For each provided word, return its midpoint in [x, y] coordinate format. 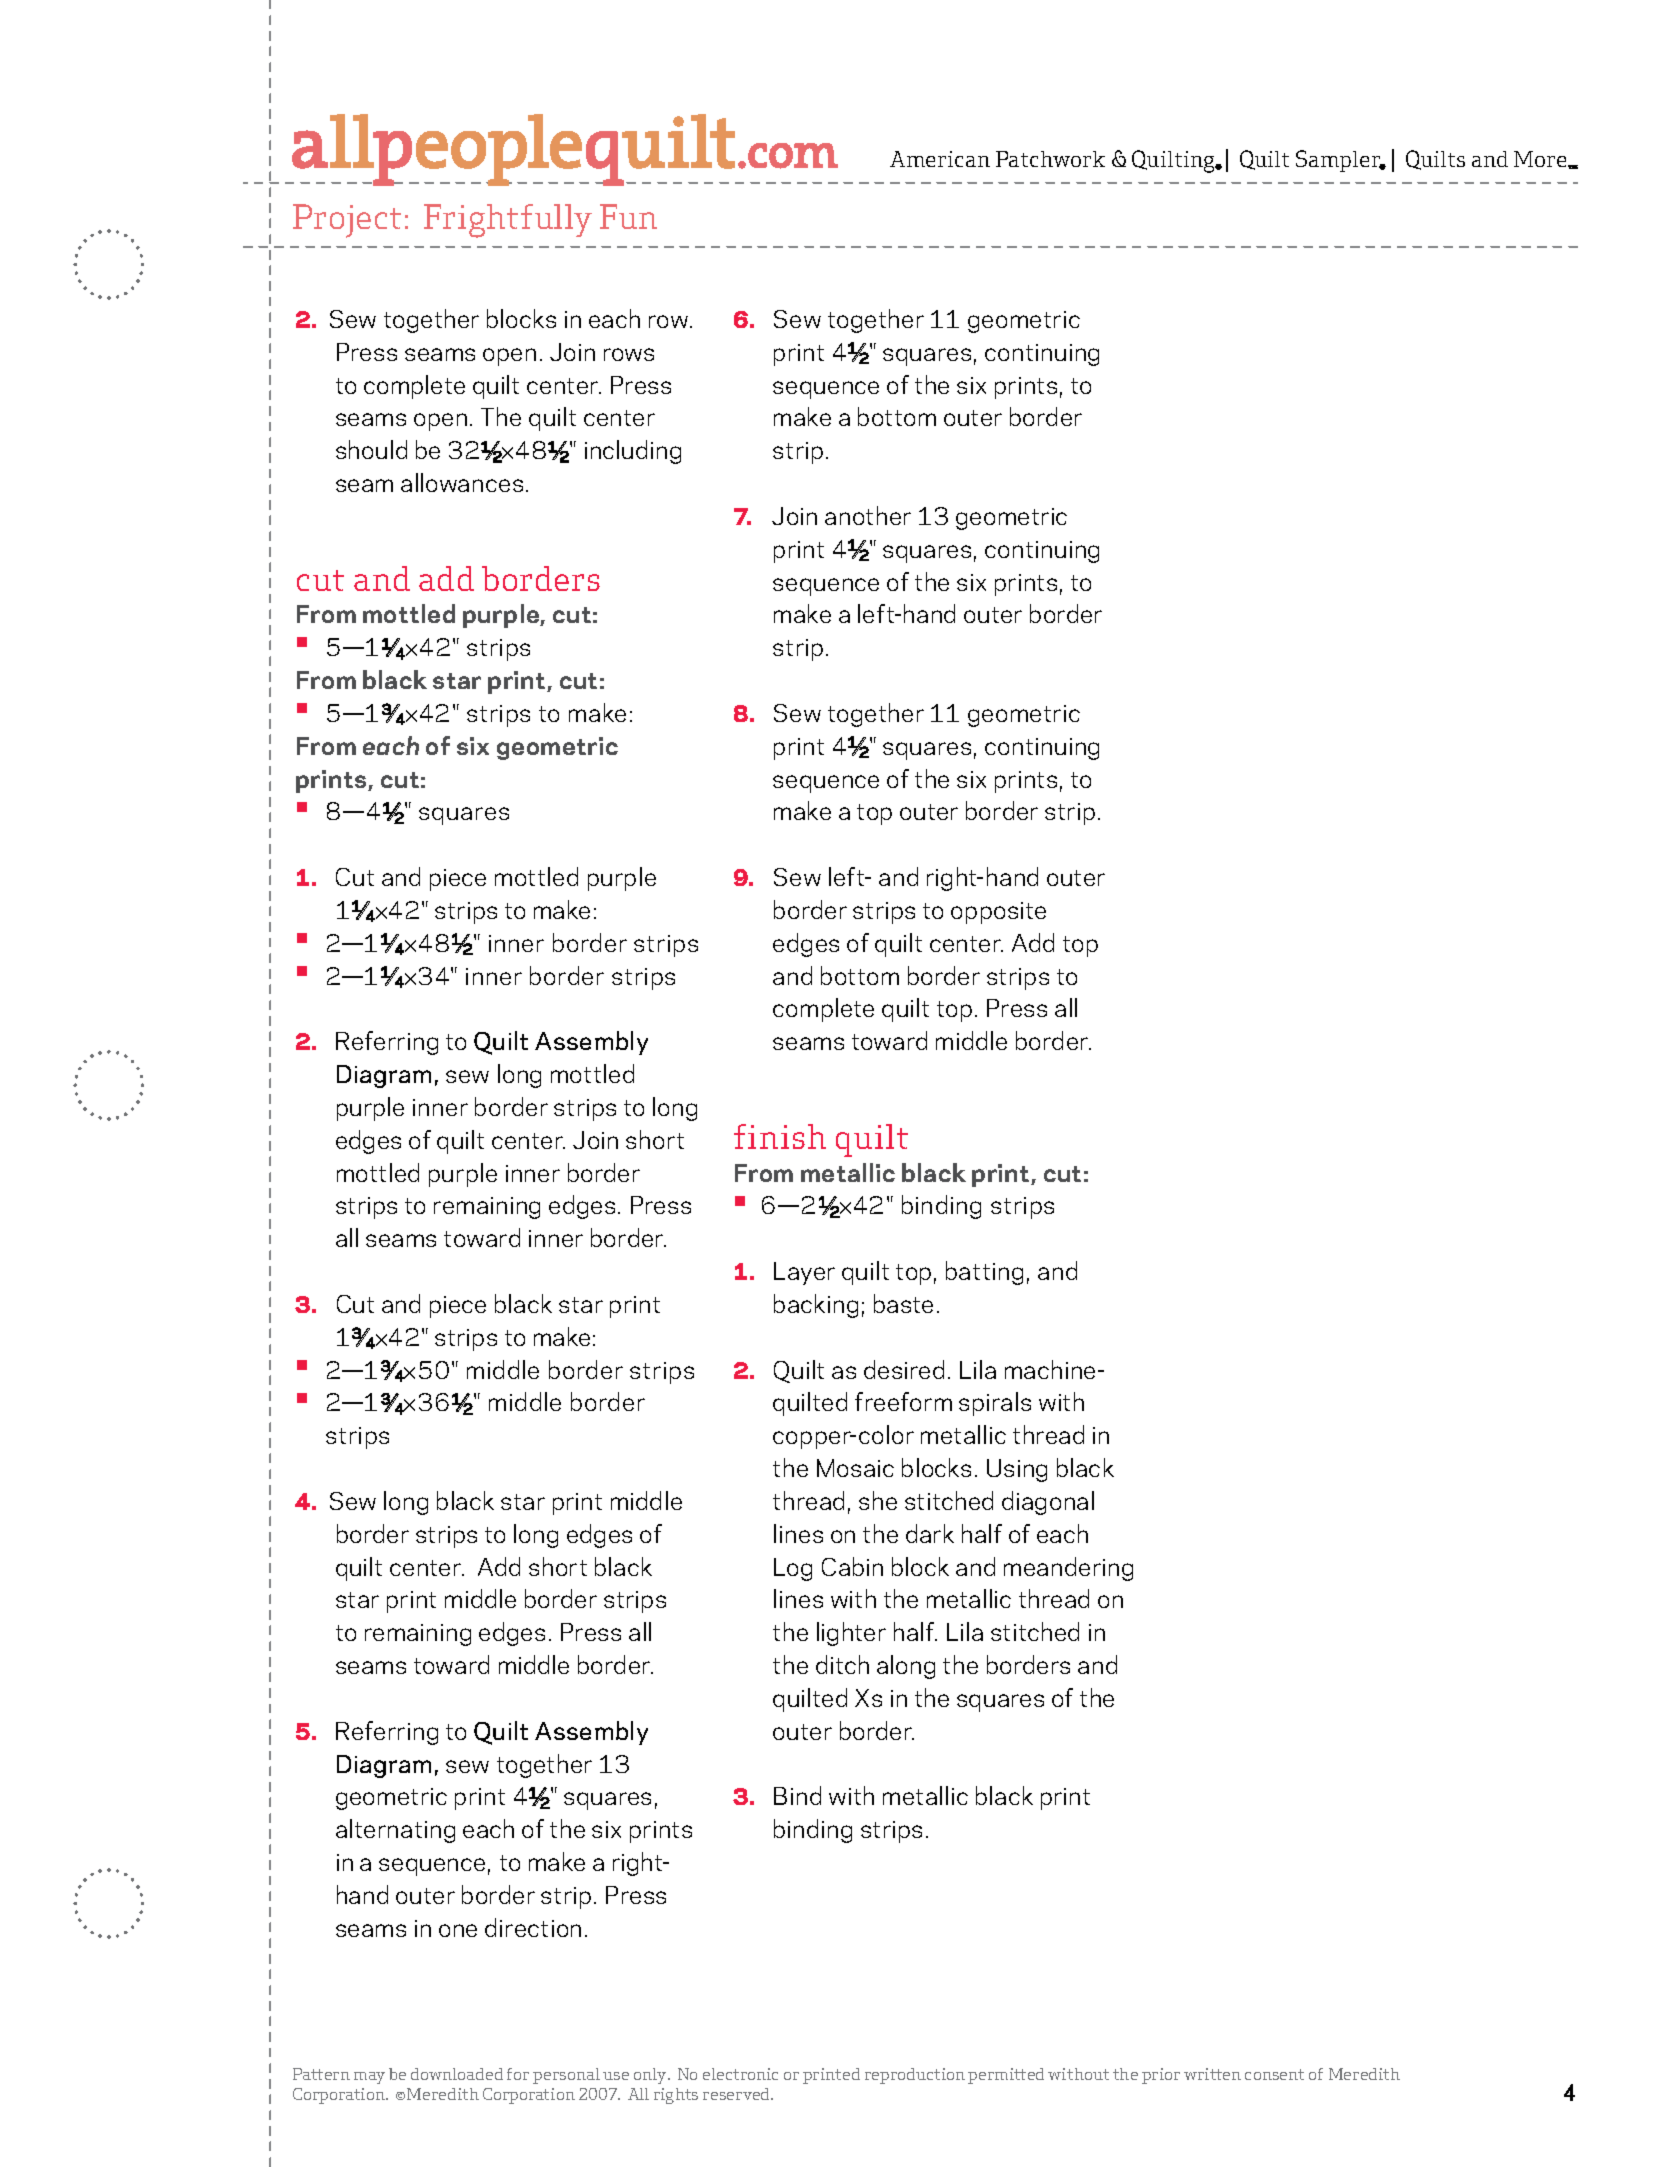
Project [347, 221]
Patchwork [1050, 159]
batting [984, 1273]
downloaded [457, 2074]
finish [780, 1136]
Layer [804, 1273]
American [940, 159]
